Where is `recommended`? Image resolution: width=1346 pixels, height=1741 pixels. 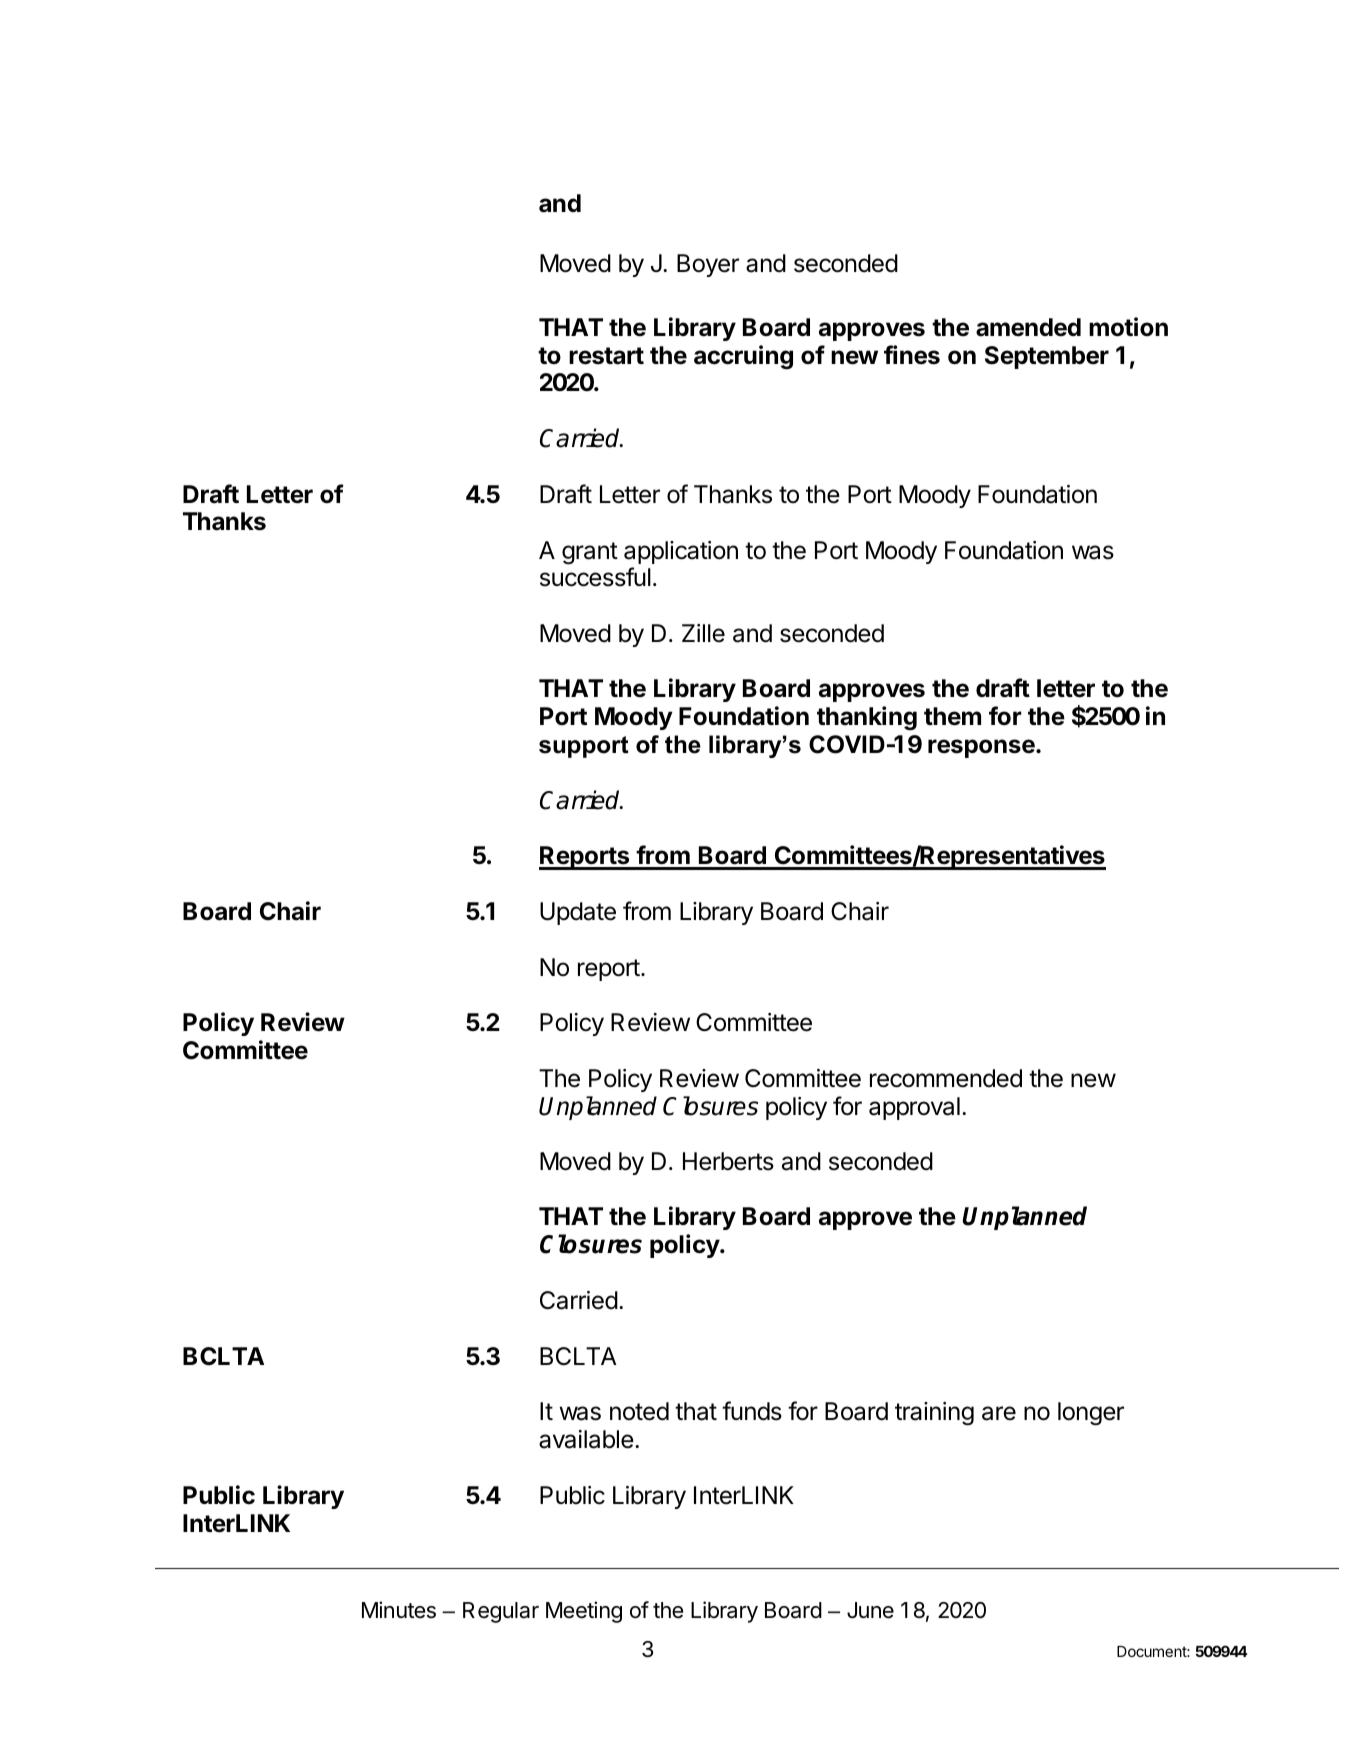 recommended is located at coordinates (946, 1078).
